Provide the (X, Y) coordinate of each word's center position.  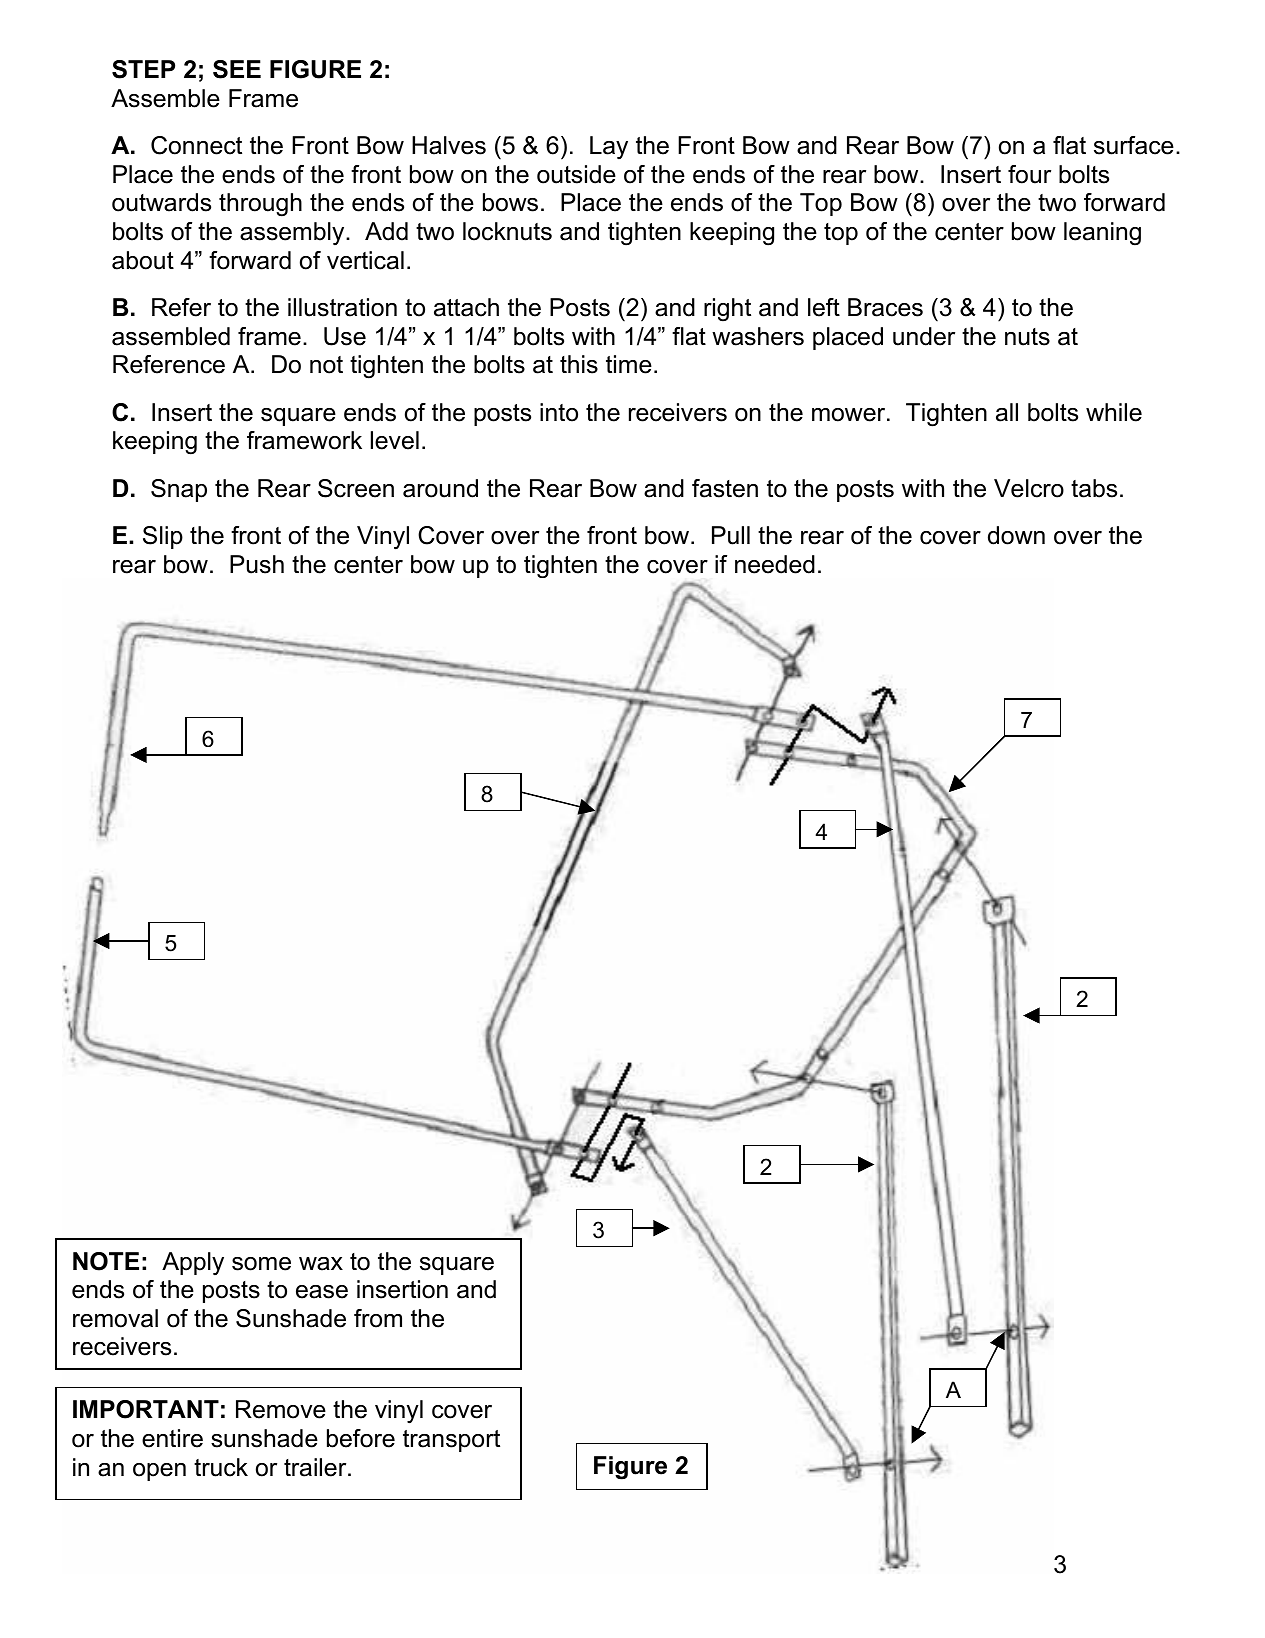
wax (321, 1264)
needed (775, 564)
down (1016, 535)
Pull (731, 535)
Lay (609, 147)
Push (257, 564)
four (1029, 174)
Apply (193, 1263)
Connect (196, 145)
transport (451, 1441)
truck (221, 1467)
